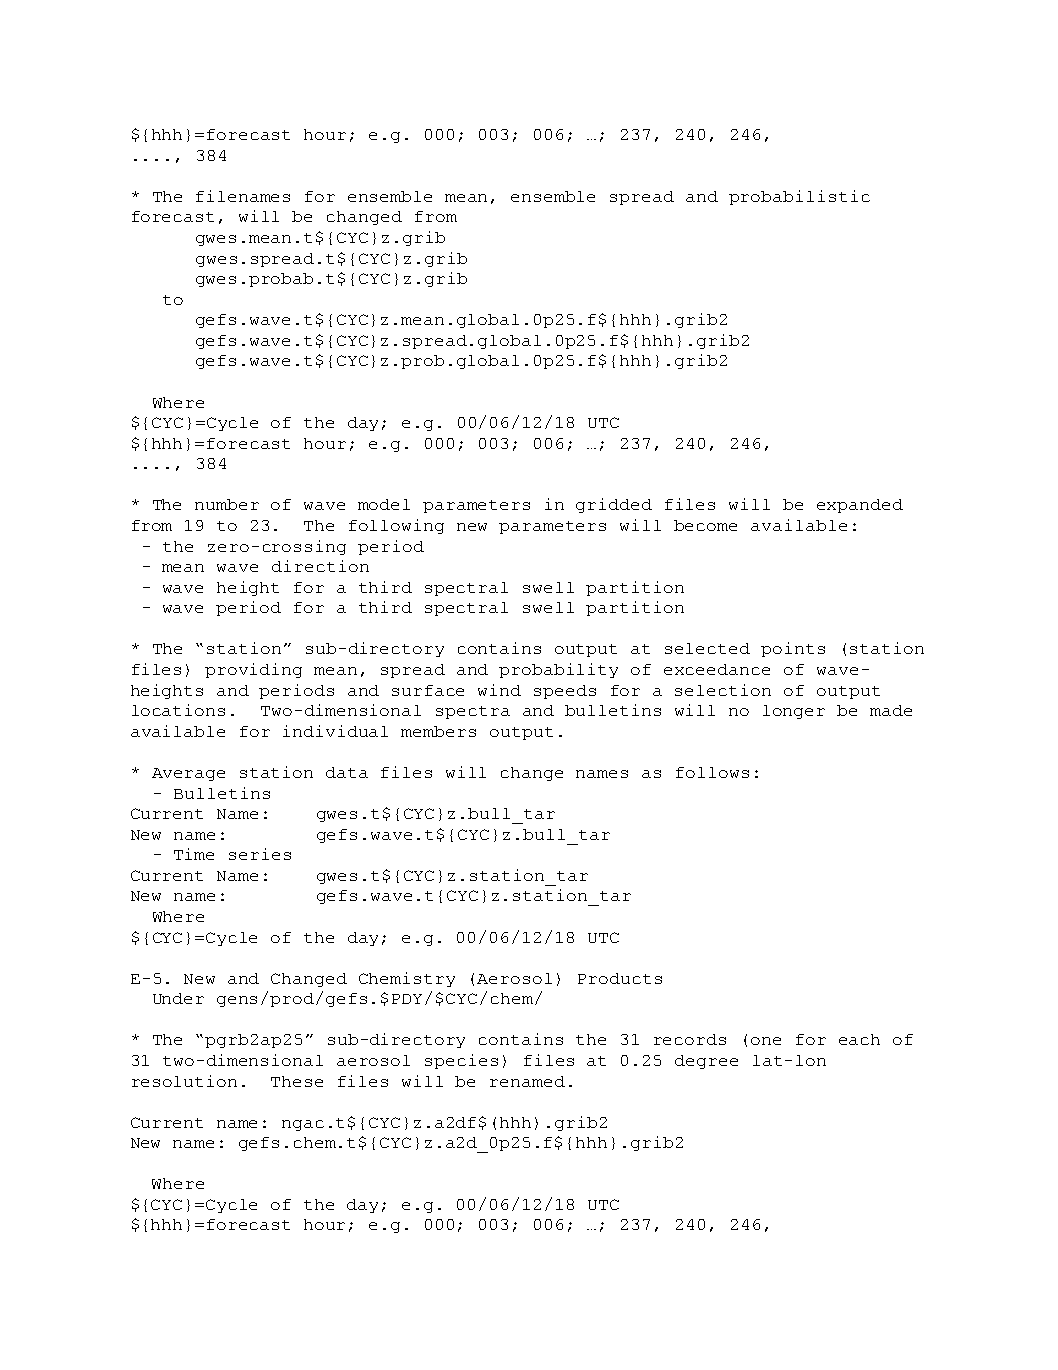  Describe the element at coordinates (297, 1081) in the image. I see `These` at that location.
